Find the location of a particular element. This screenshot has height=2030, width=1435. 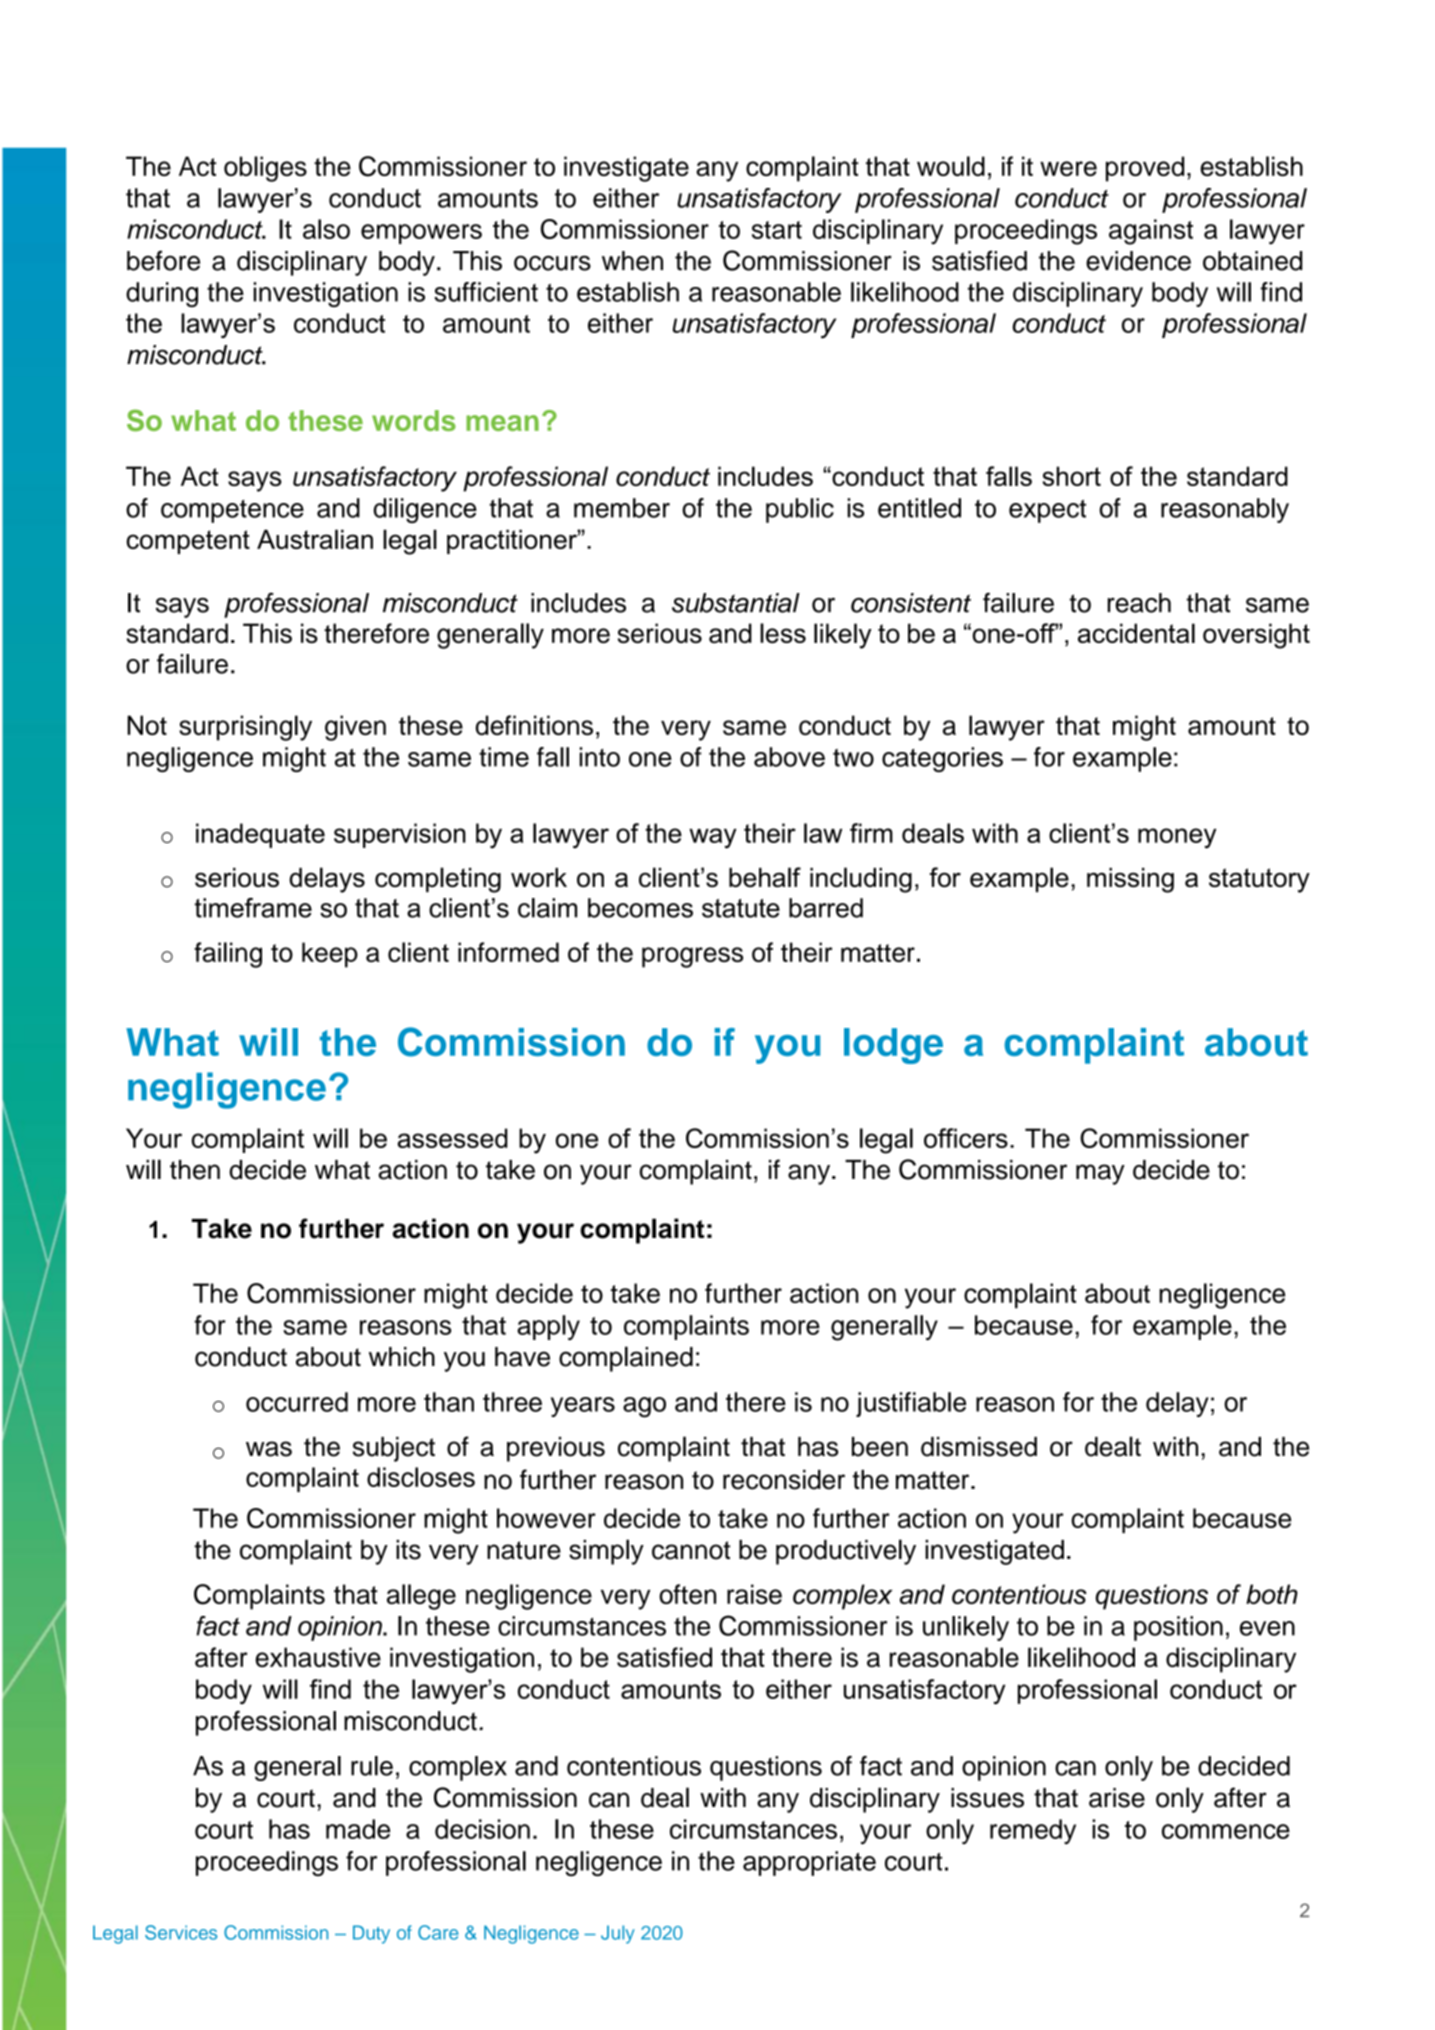

position is located at coordinates (1178, 1628).
